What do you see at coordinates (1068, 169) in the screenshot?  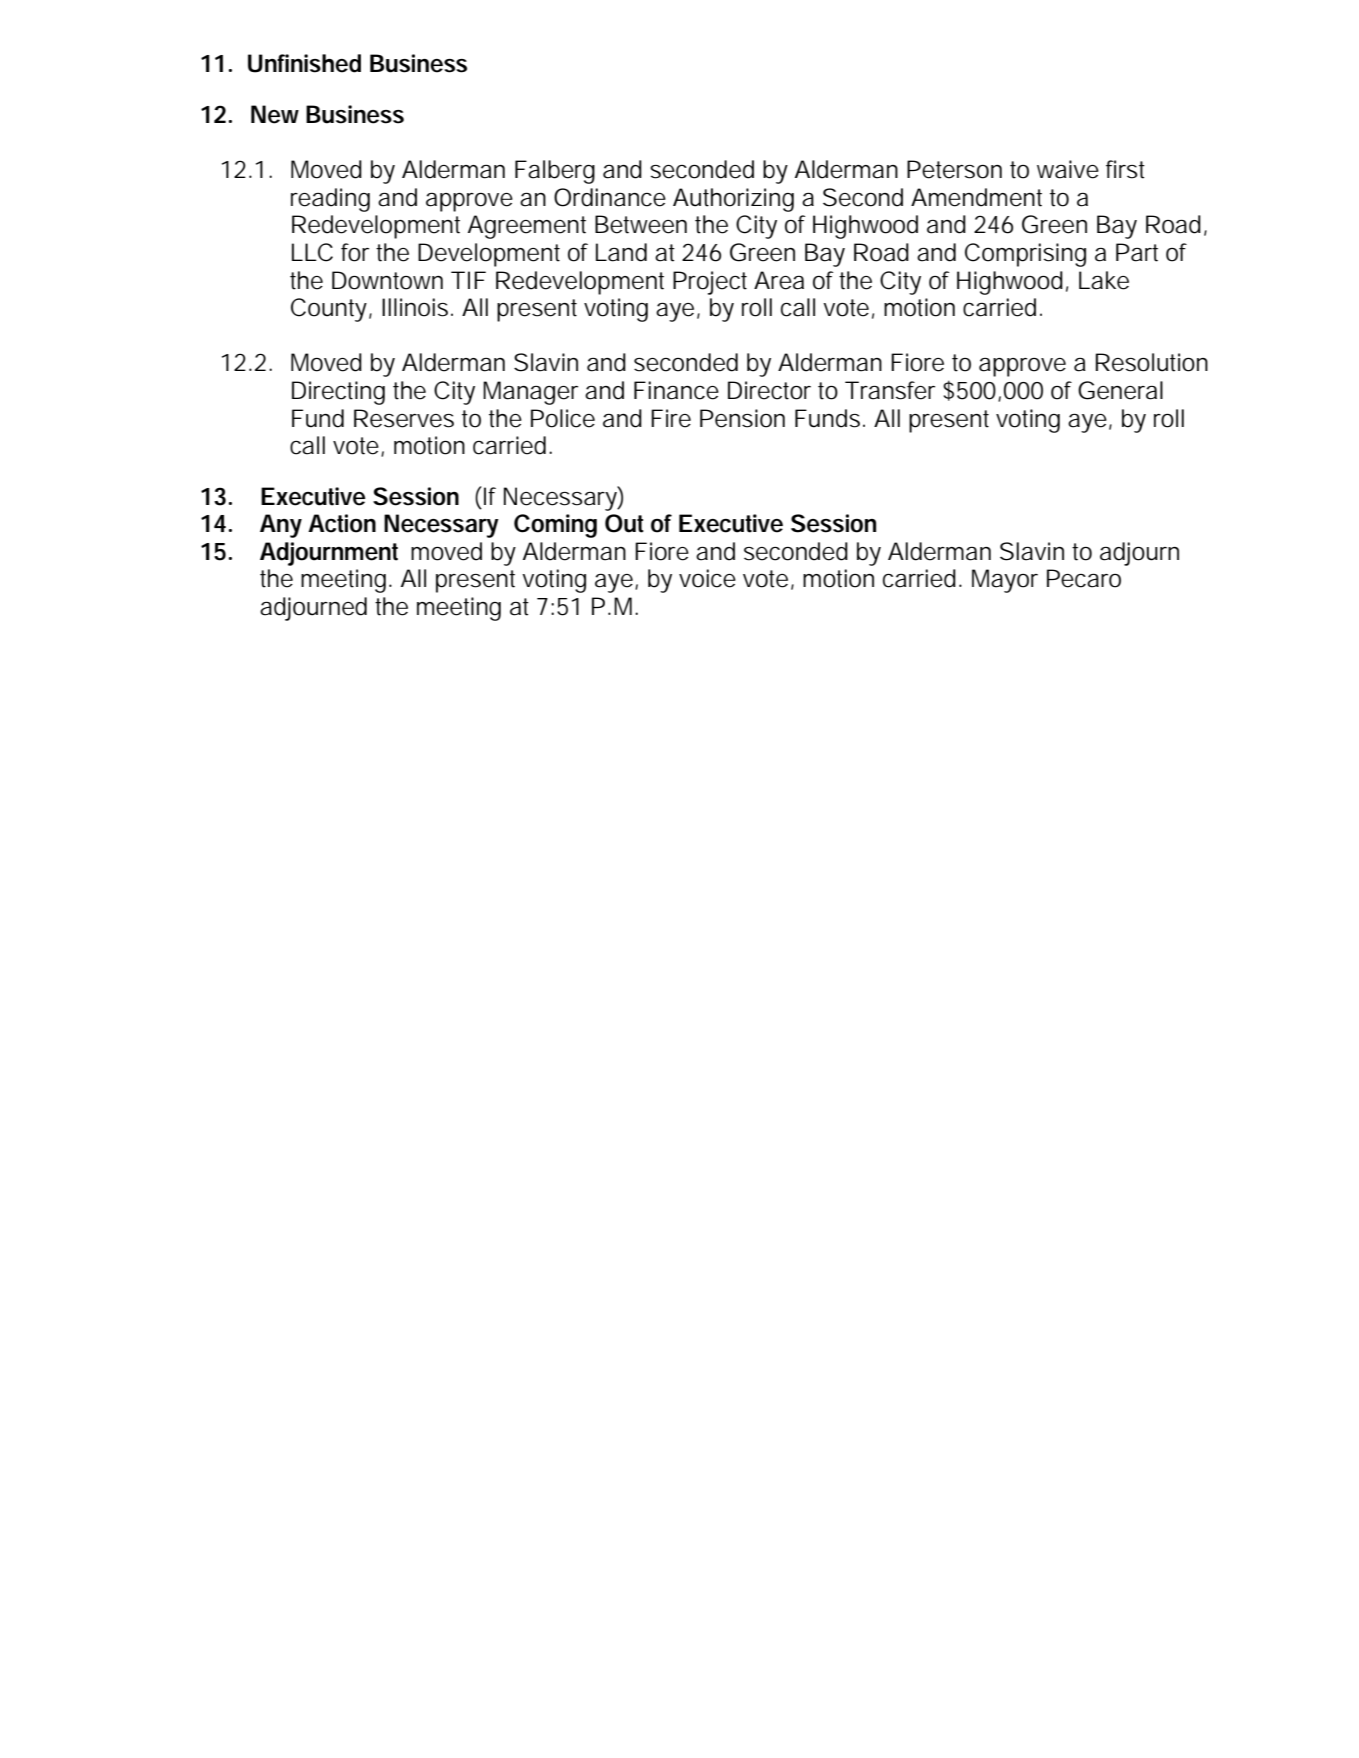 I see `waive` at bounding box center [1068, 169].
